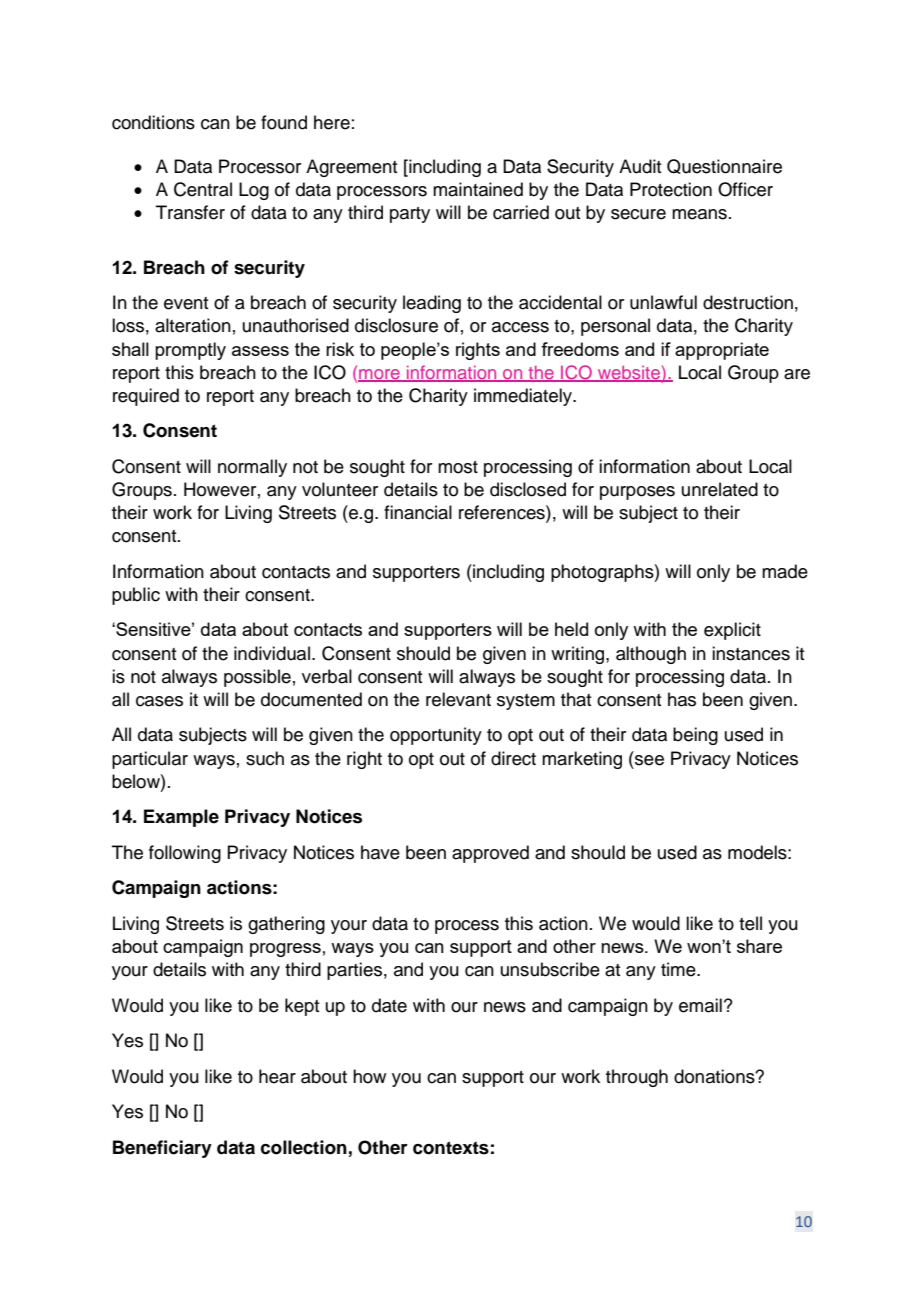  I want to click on tell, so click(750, 923).
